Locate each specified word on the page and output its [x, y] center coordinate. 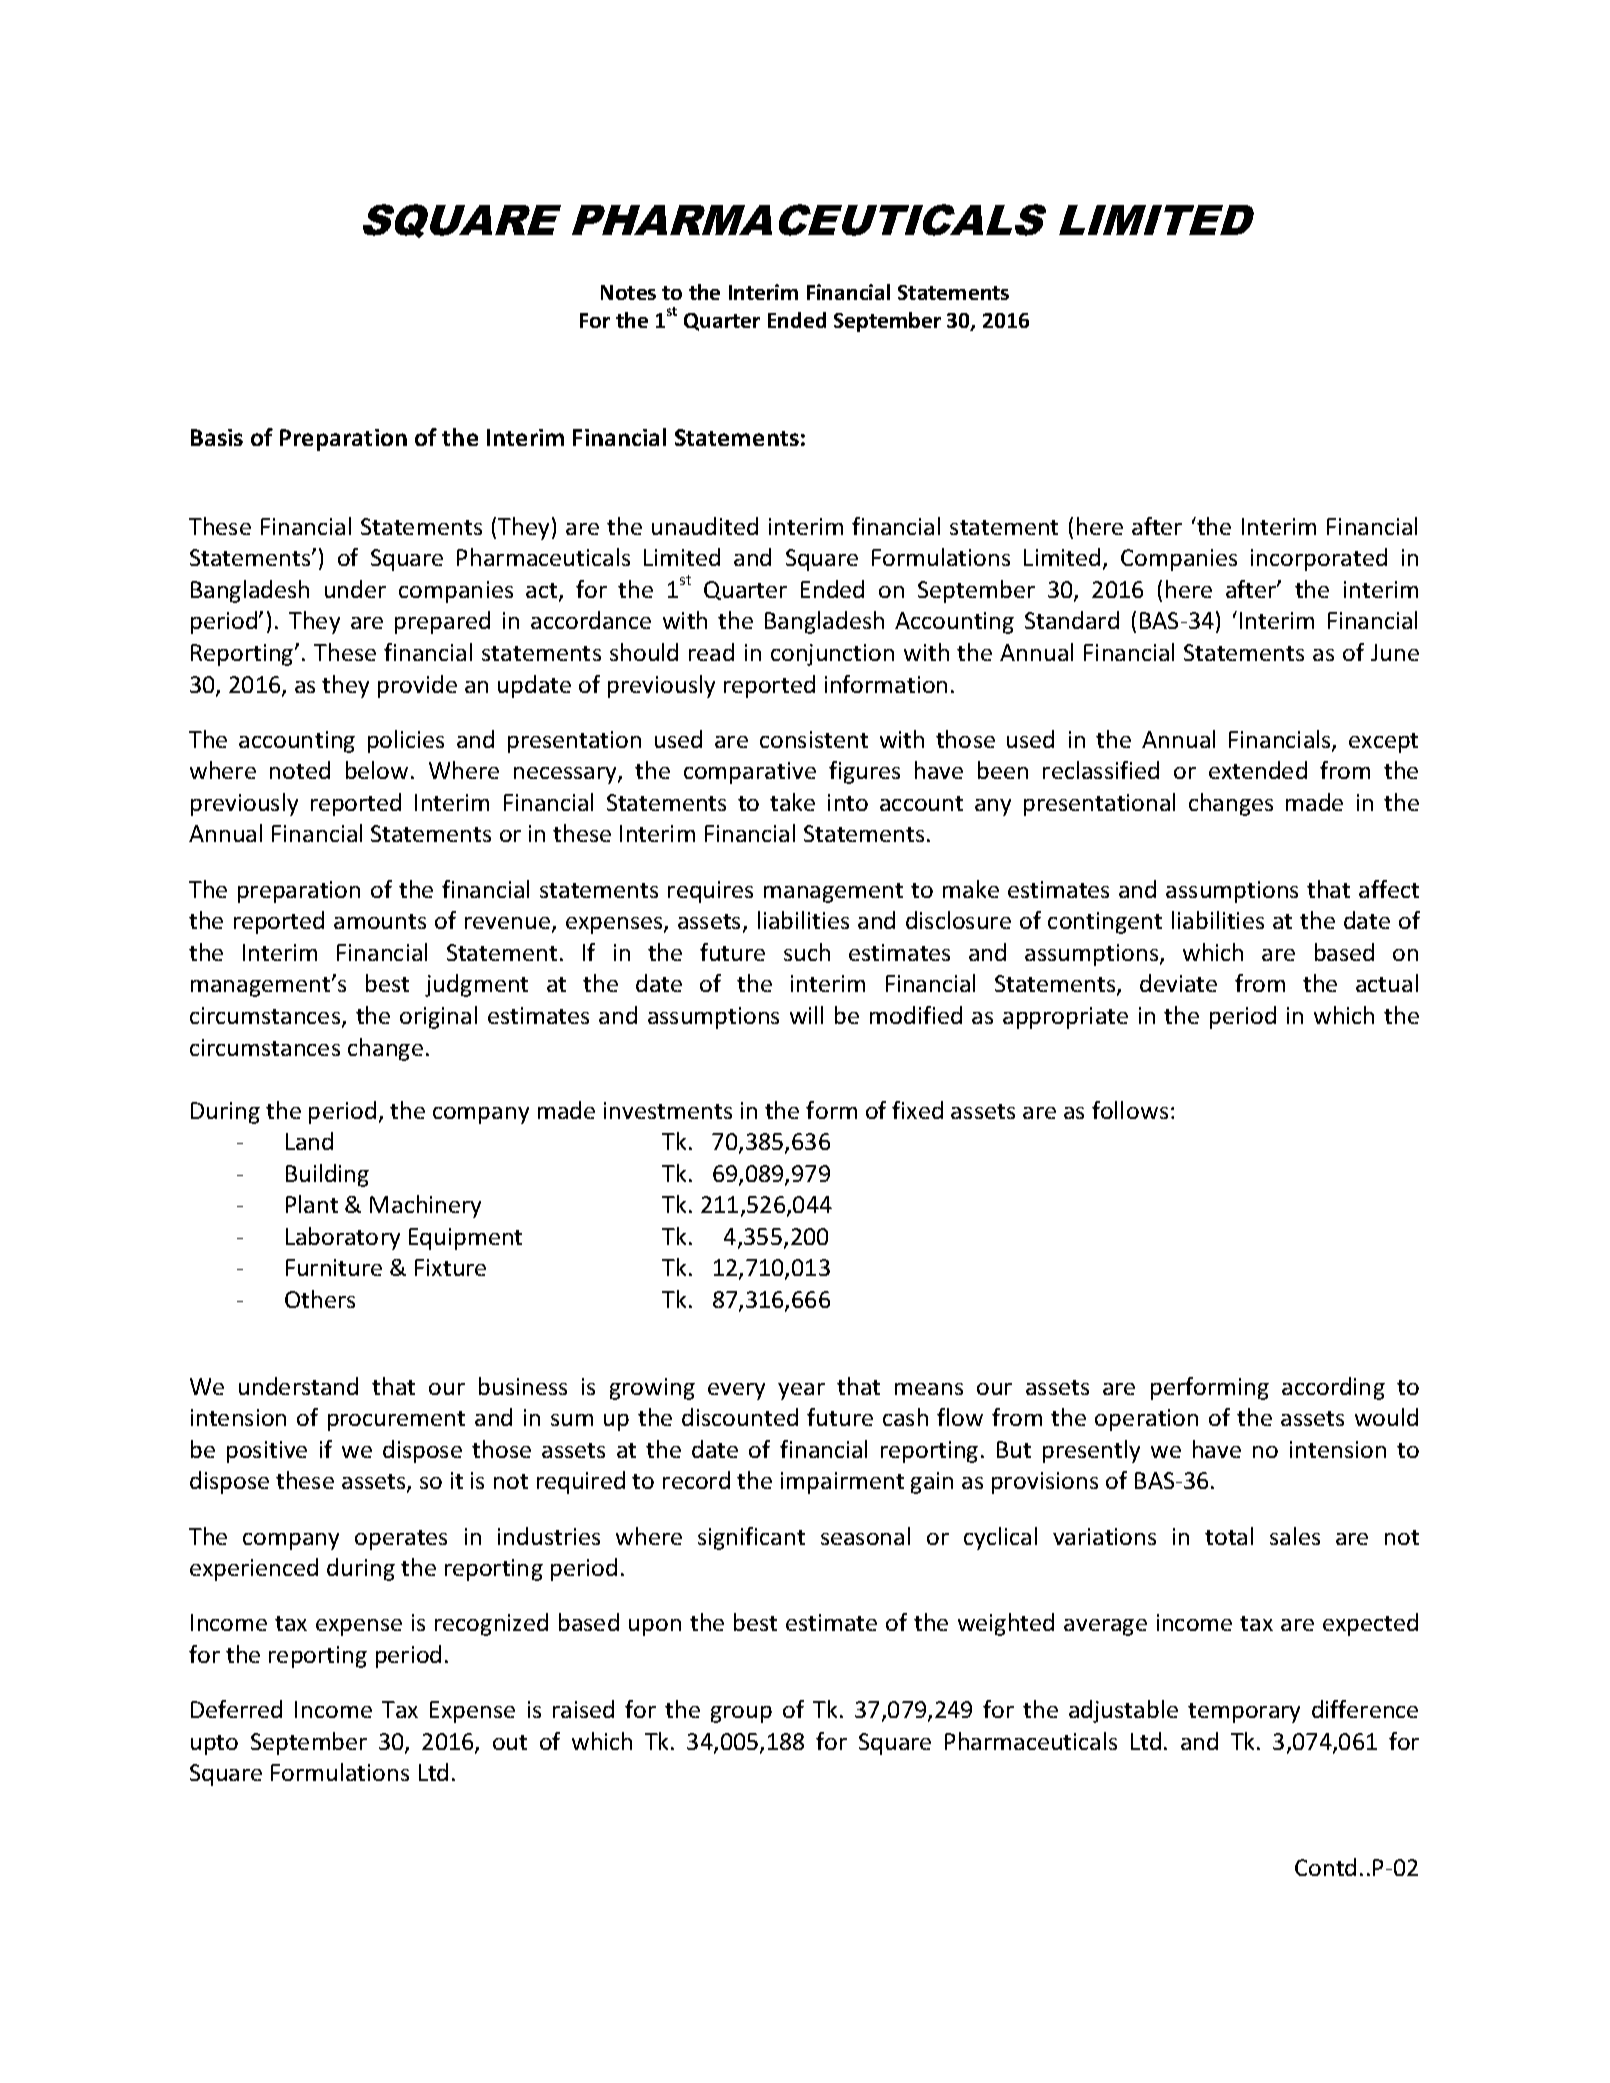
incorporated [1319, 559]
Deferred [236, 1709]
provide [417, 686]
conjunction [832, 655]
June [1395, 652]
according [1333, 1388]
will [806, 1015]
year [801, 1391]
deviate [1178, 983]
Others [320, 1299]
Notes [628, 292]
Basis [217, 437]
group [741, 1714]
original [438, 1017]
